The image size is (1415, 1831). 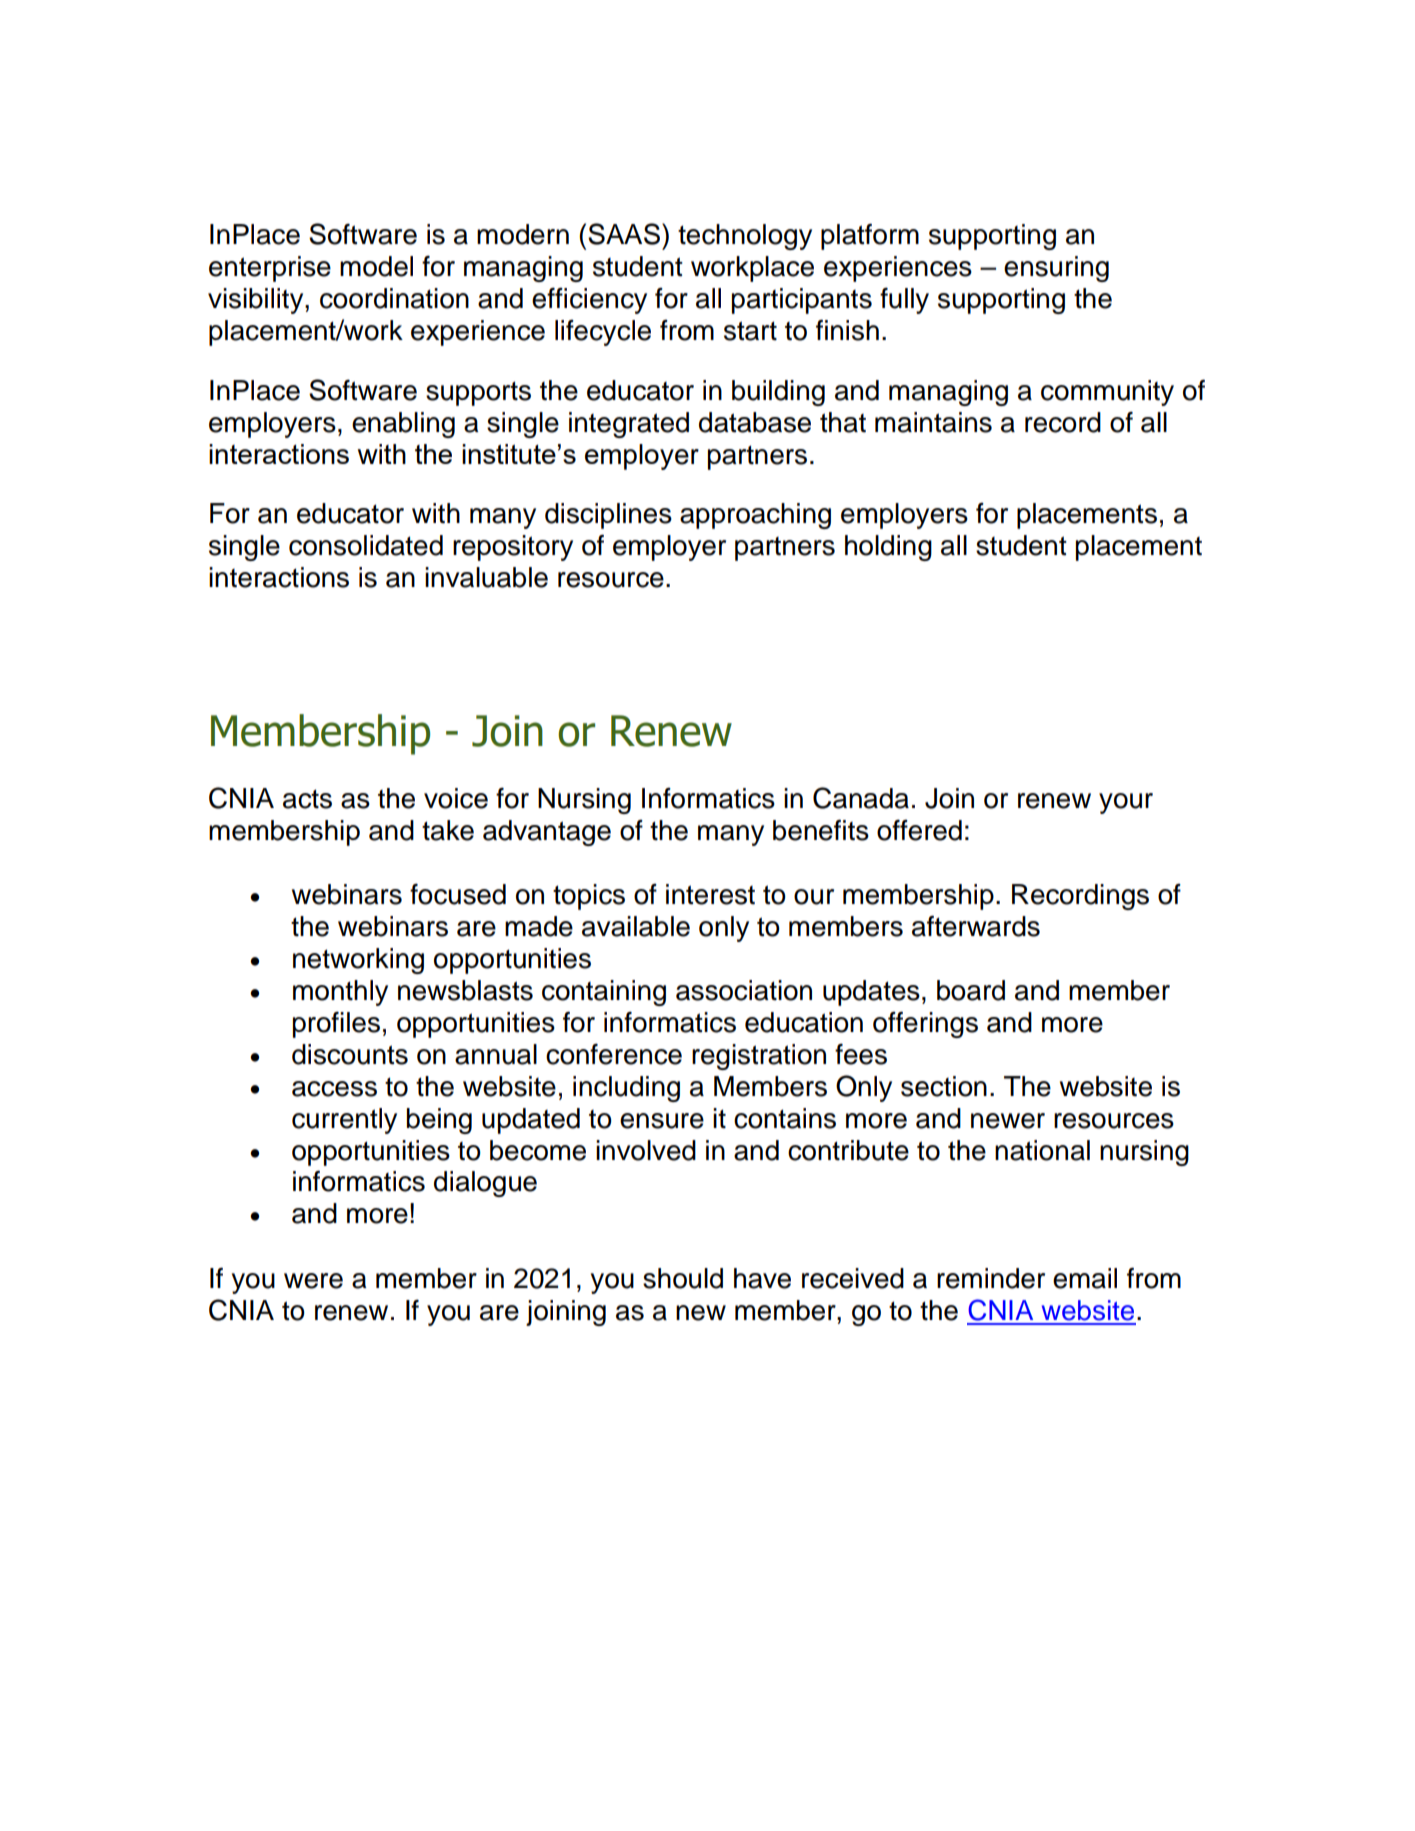 What do you see at coordinates (307, 799) in the document?
I see `acts` at bounding box center [307, 799].
